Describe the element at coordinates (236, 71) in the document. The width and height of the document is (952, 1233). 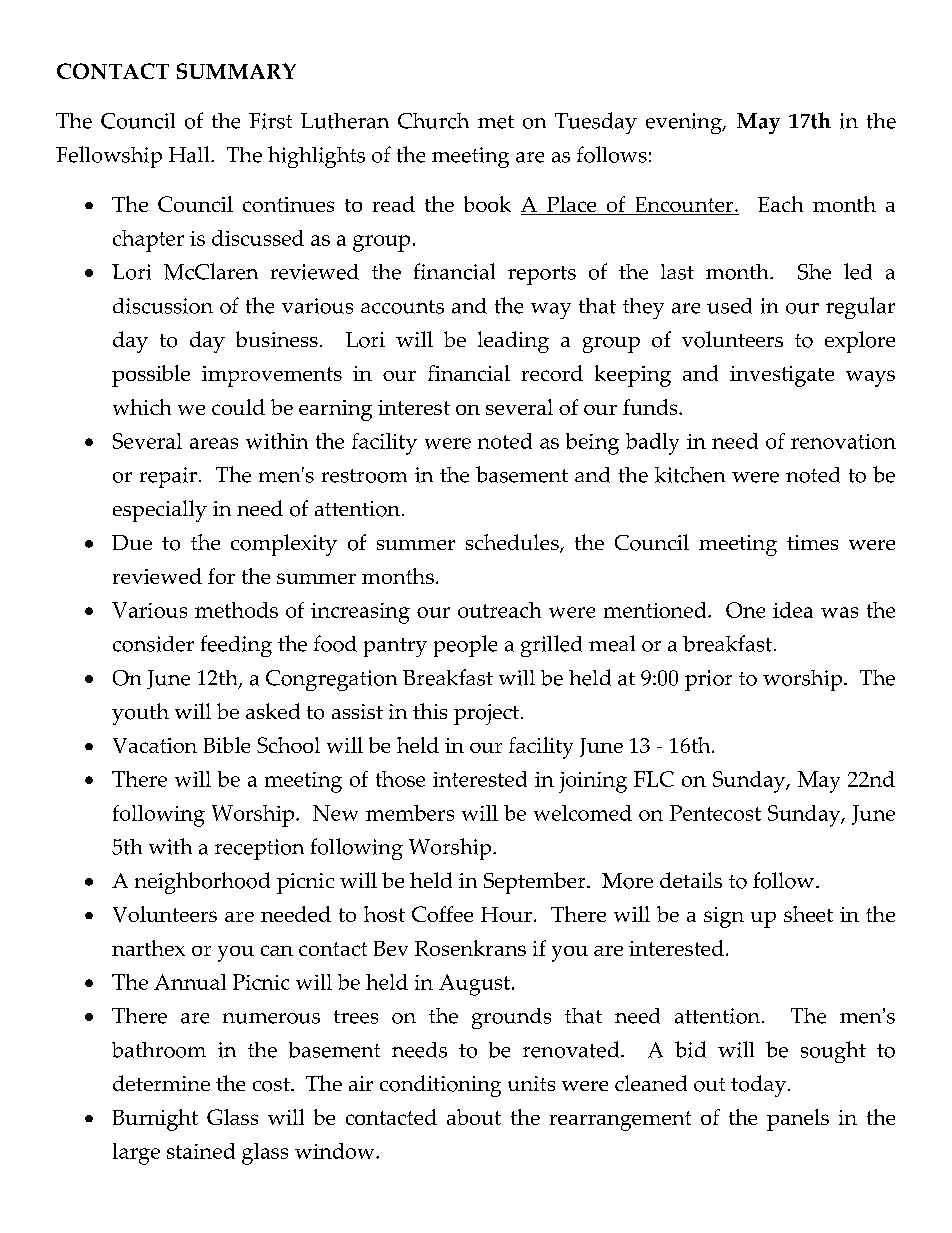
I see `SUMMARY` at that location.
